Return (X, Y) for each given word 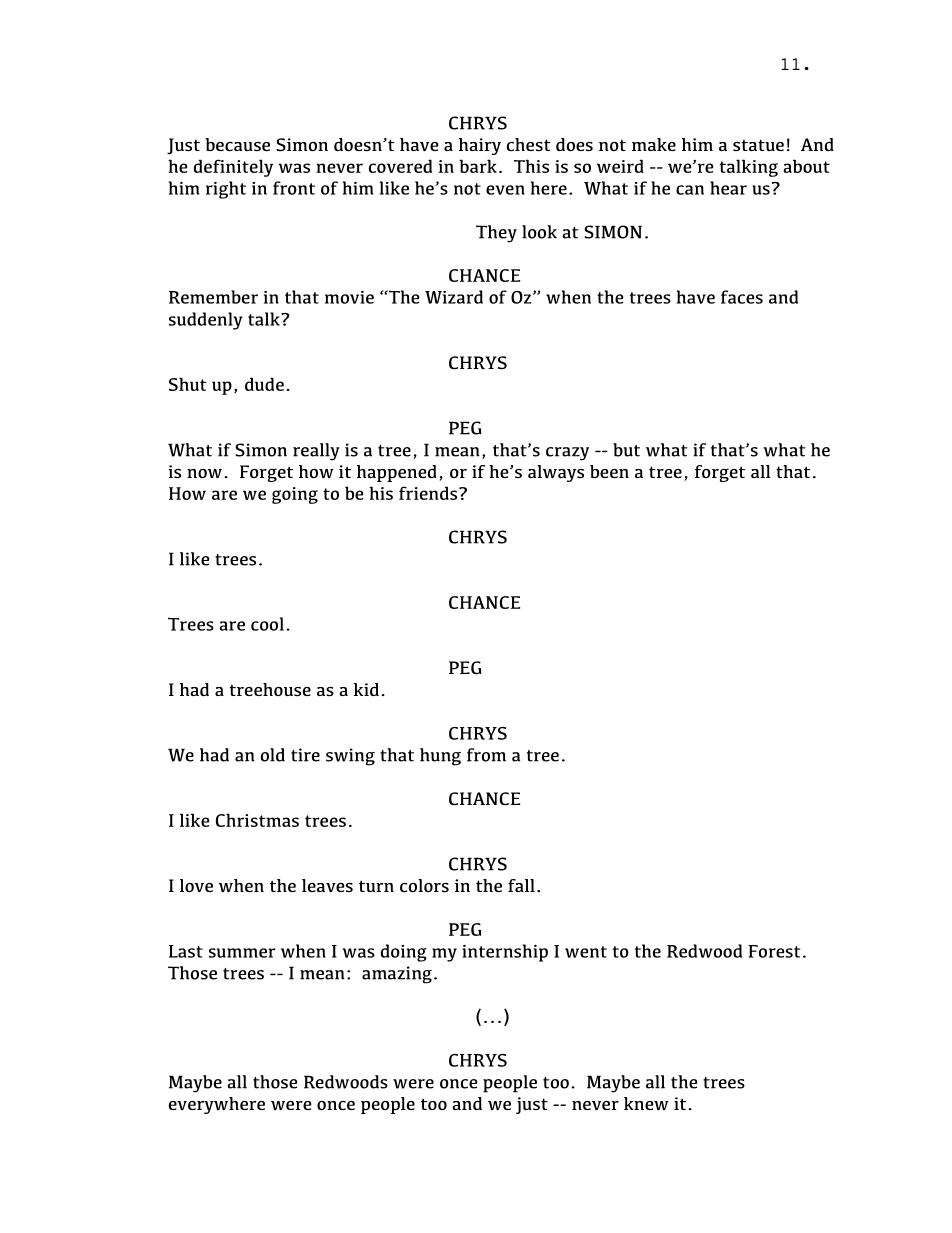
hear (728, 188)
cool (267, 624)
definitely (233, 168)
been (609, 471)
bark (478, 166)
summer (242, 953)
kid (366, 689)
